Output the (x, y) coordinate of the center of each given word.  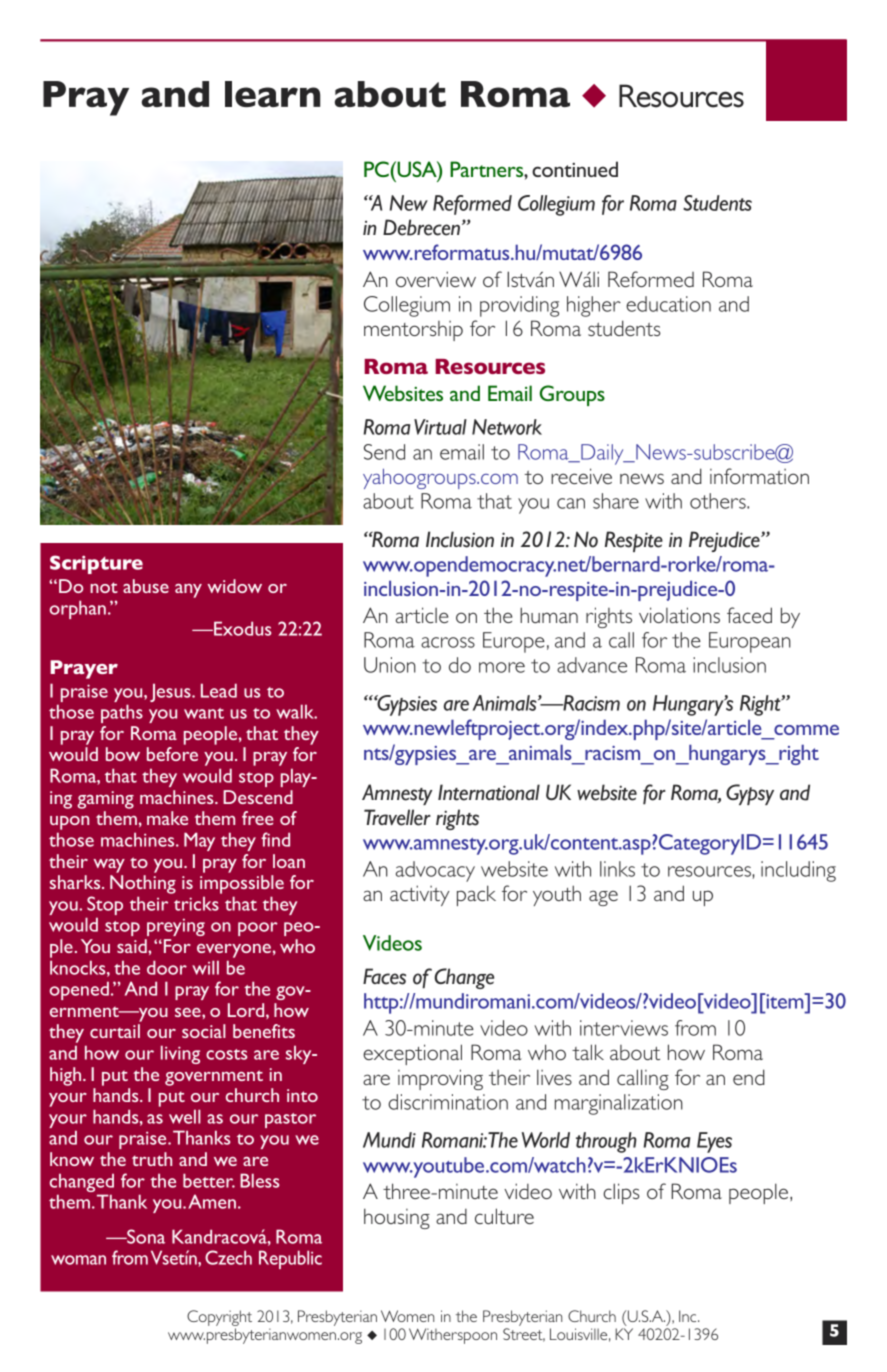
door (167, 967)
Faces (384, 976)
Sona (145, 1236)
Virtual (440, 427)
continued (575, 169)
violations (679, 615)
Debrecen (423, 227)
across (448, 642)
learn (273, 94)
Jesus (171, 692)
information (759, 476)
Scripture (96, 564)
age (603, 898)
